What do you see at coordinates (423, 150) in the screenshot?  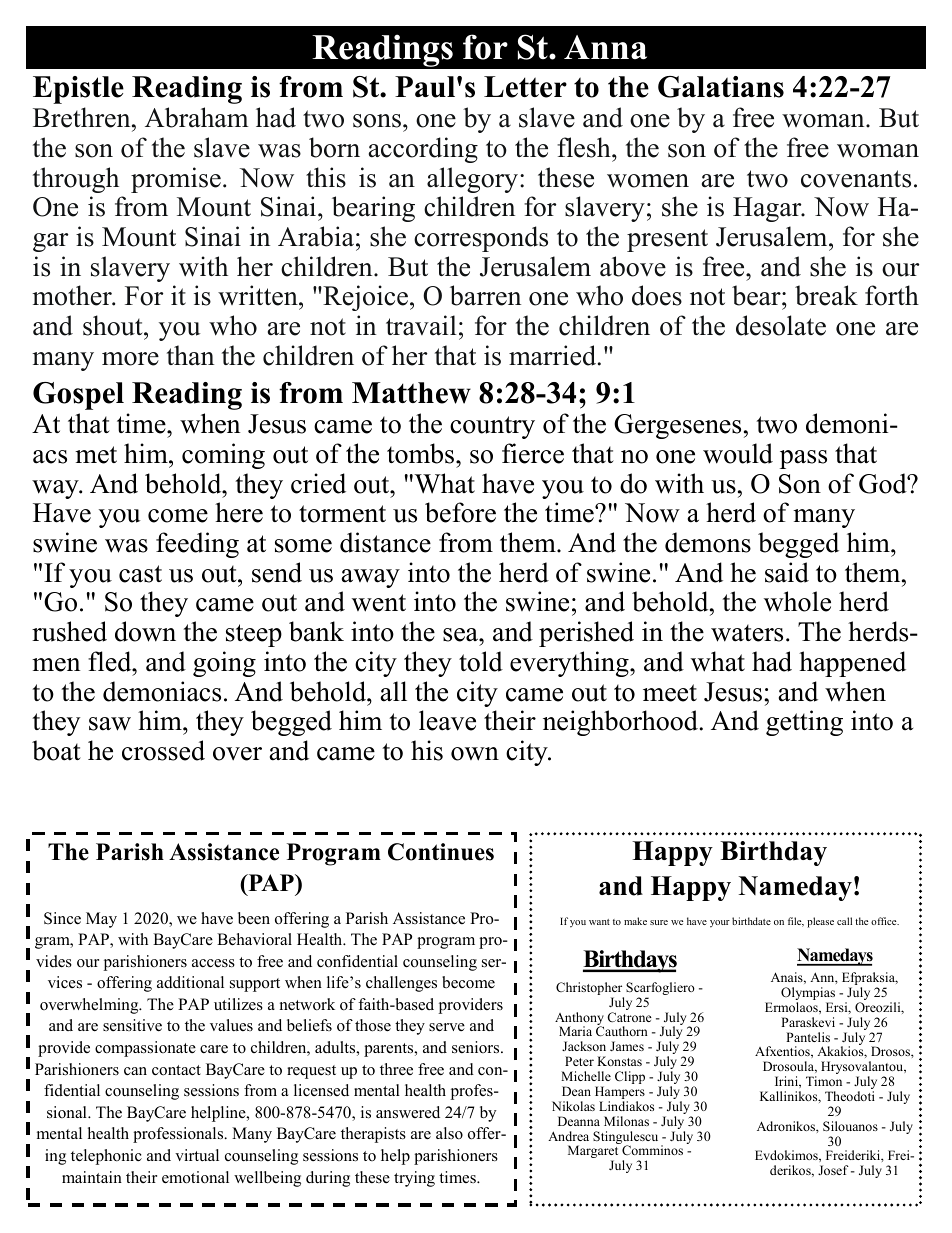 I see `according` at bounding box center [423, 150].
